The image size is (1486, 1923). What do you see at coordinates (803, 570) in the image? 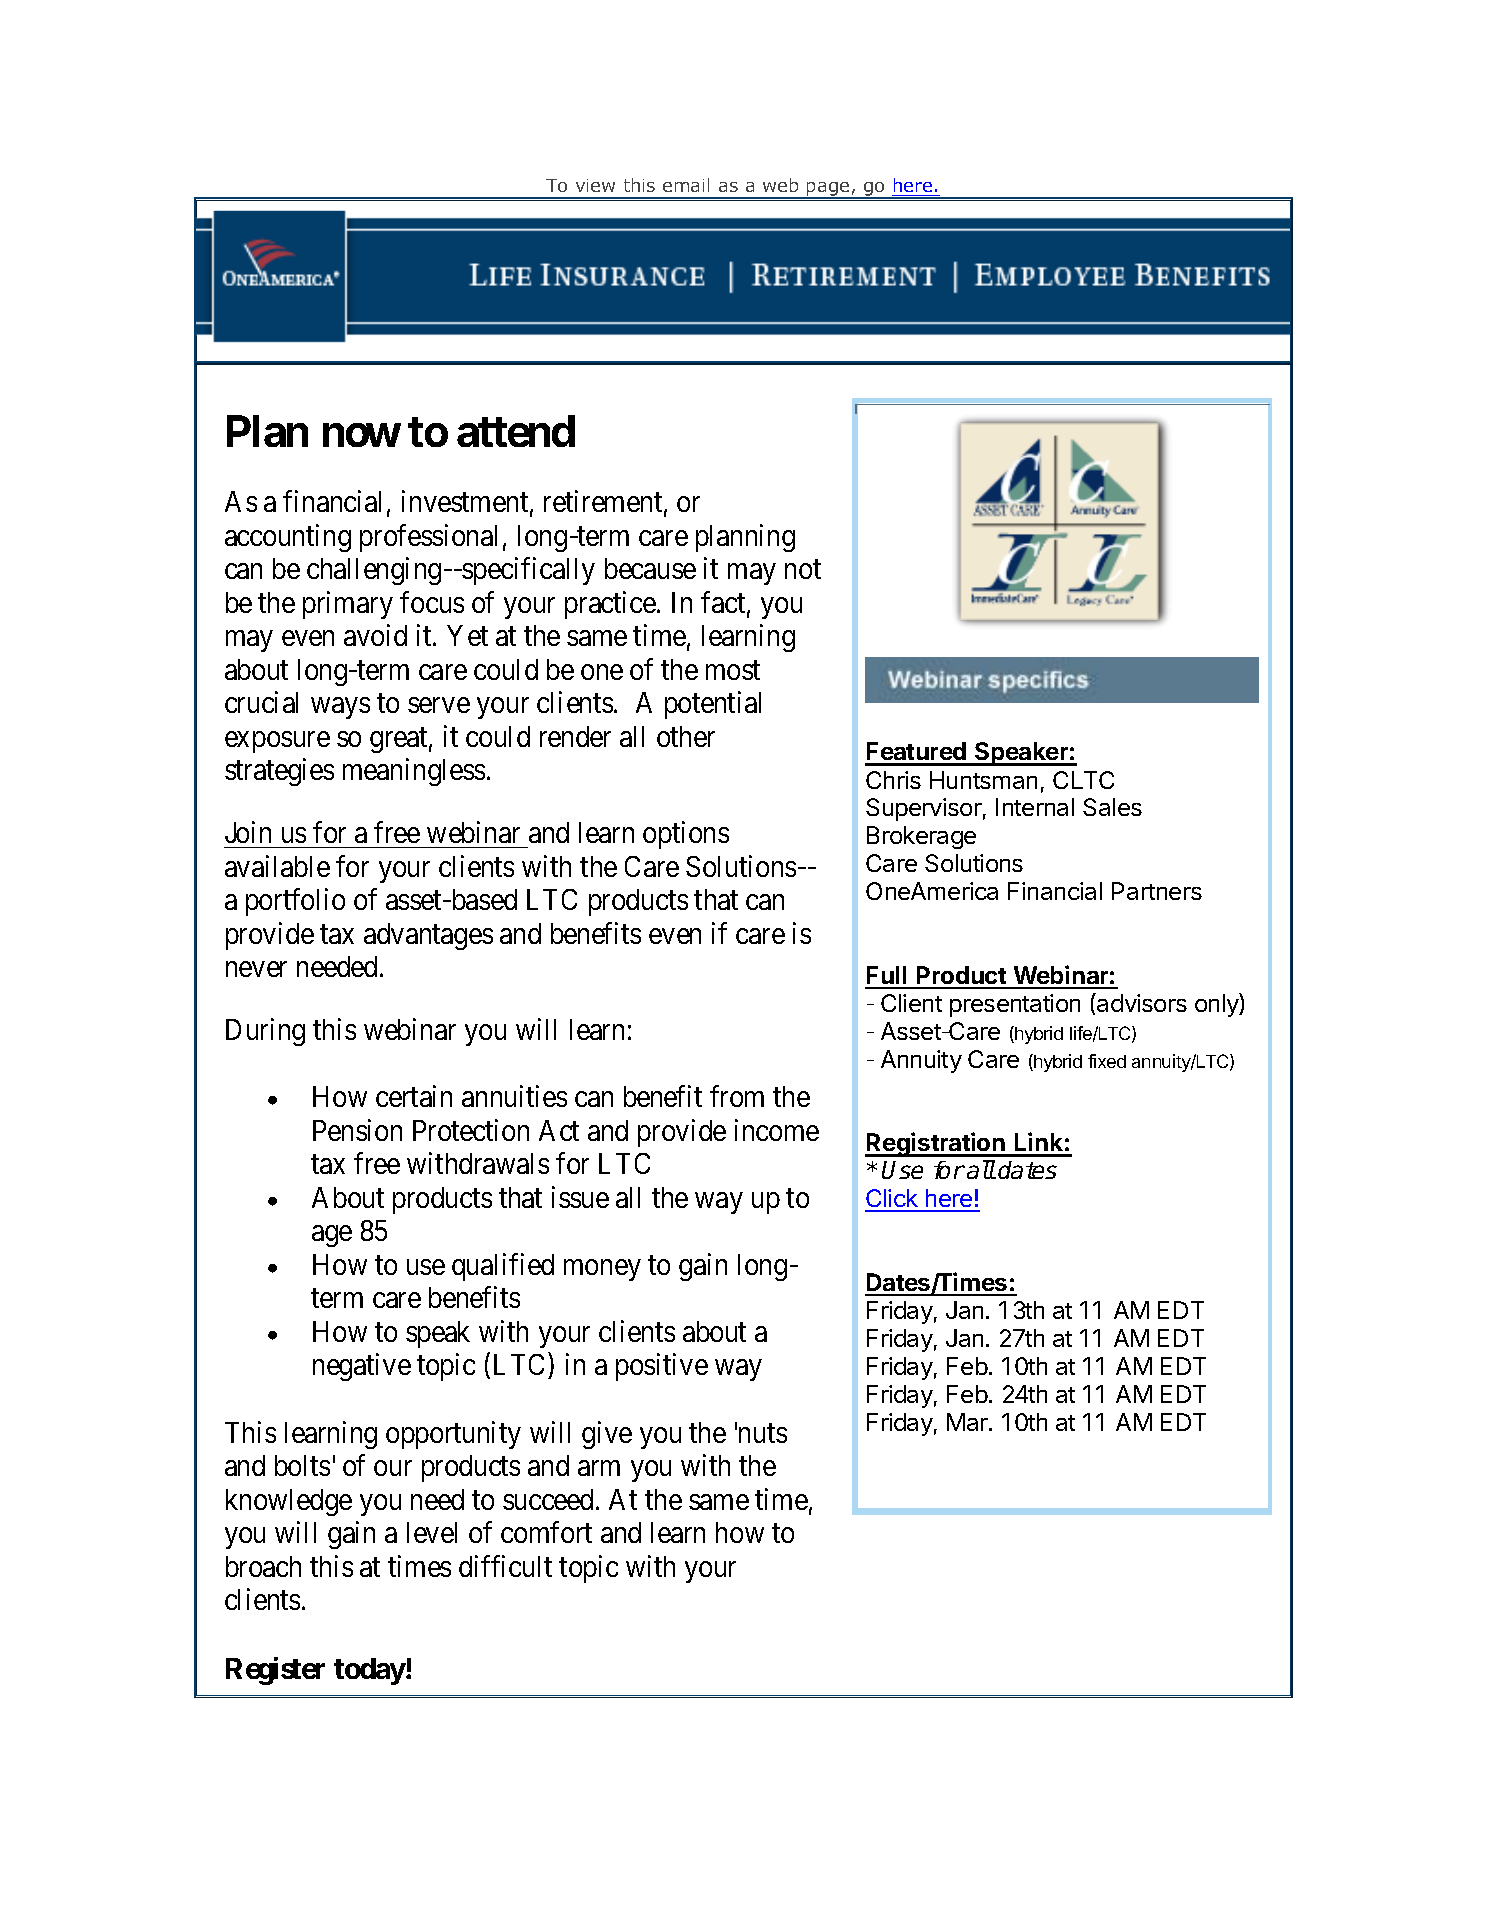
I see `not` at bounding box center [803, 570].
